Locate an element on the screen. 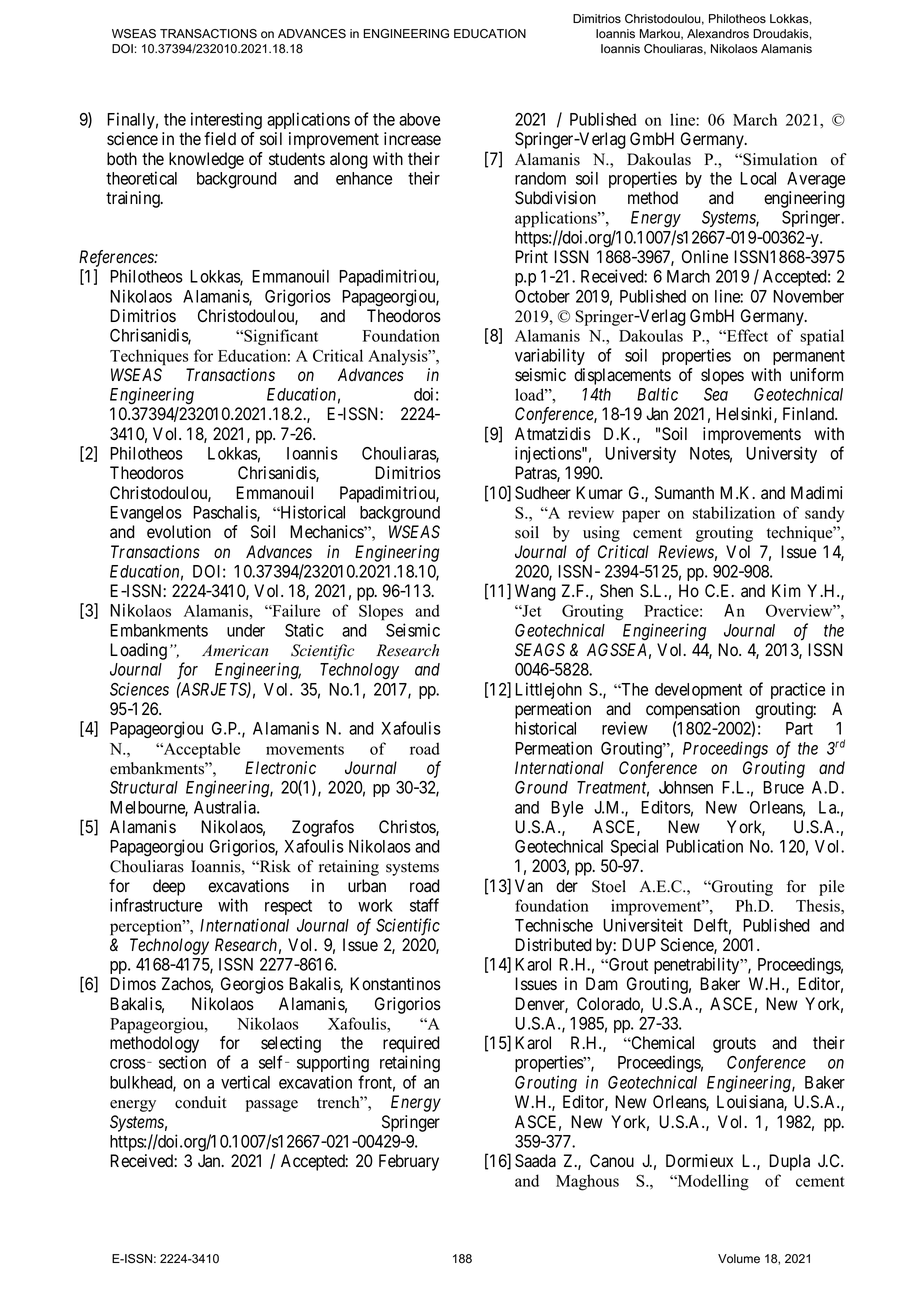 The image size is (924, 1308). February is located at coordinates (409, 1162).
